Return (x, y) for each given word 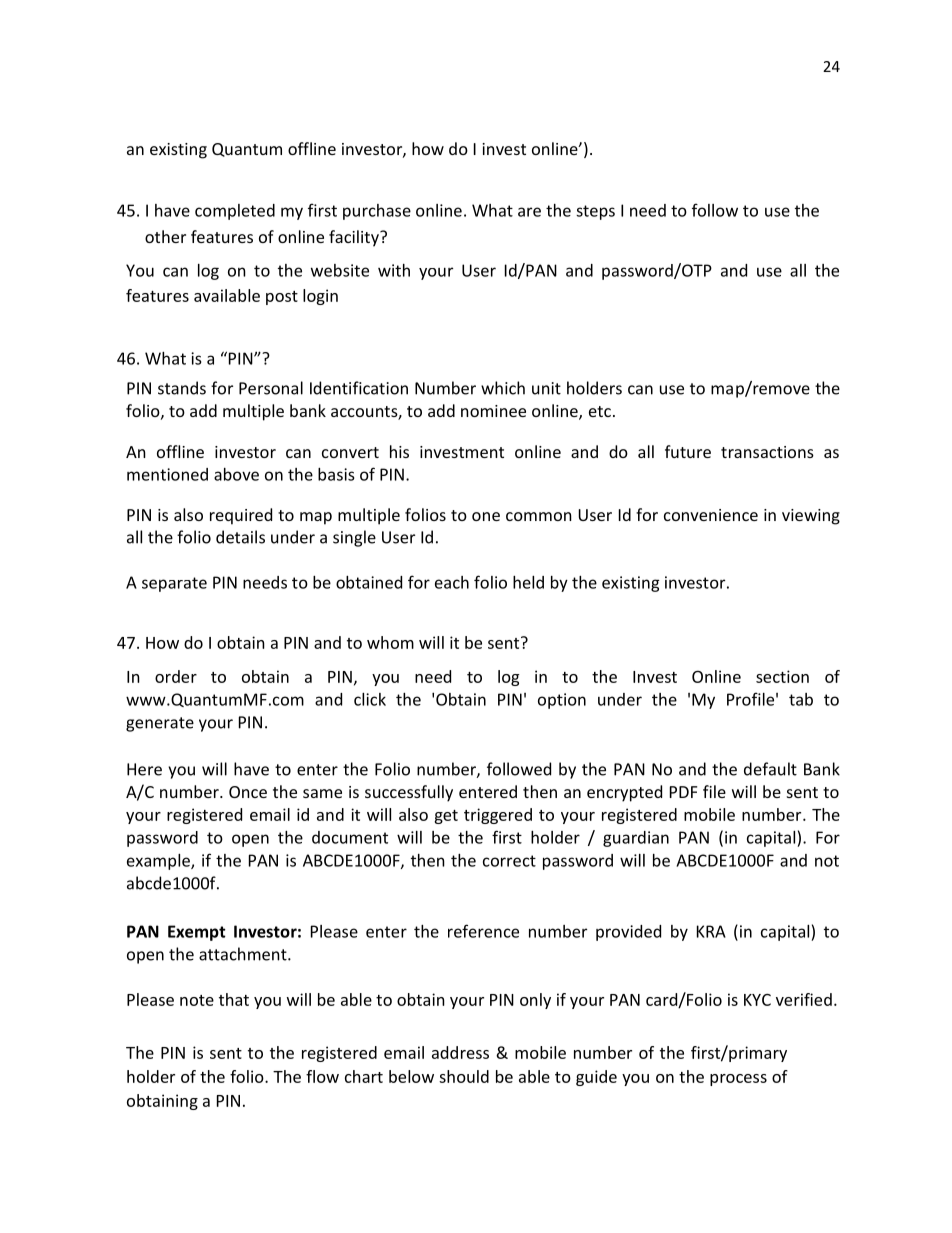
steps (595, 212)
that (234, 999)
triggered (498, 816)
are (529, 212)
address (460, 1052)
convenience (711, 515)
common (539, 516)
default (770, 769)
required (241, 516)
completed (235, 212)
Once (248, 792)
